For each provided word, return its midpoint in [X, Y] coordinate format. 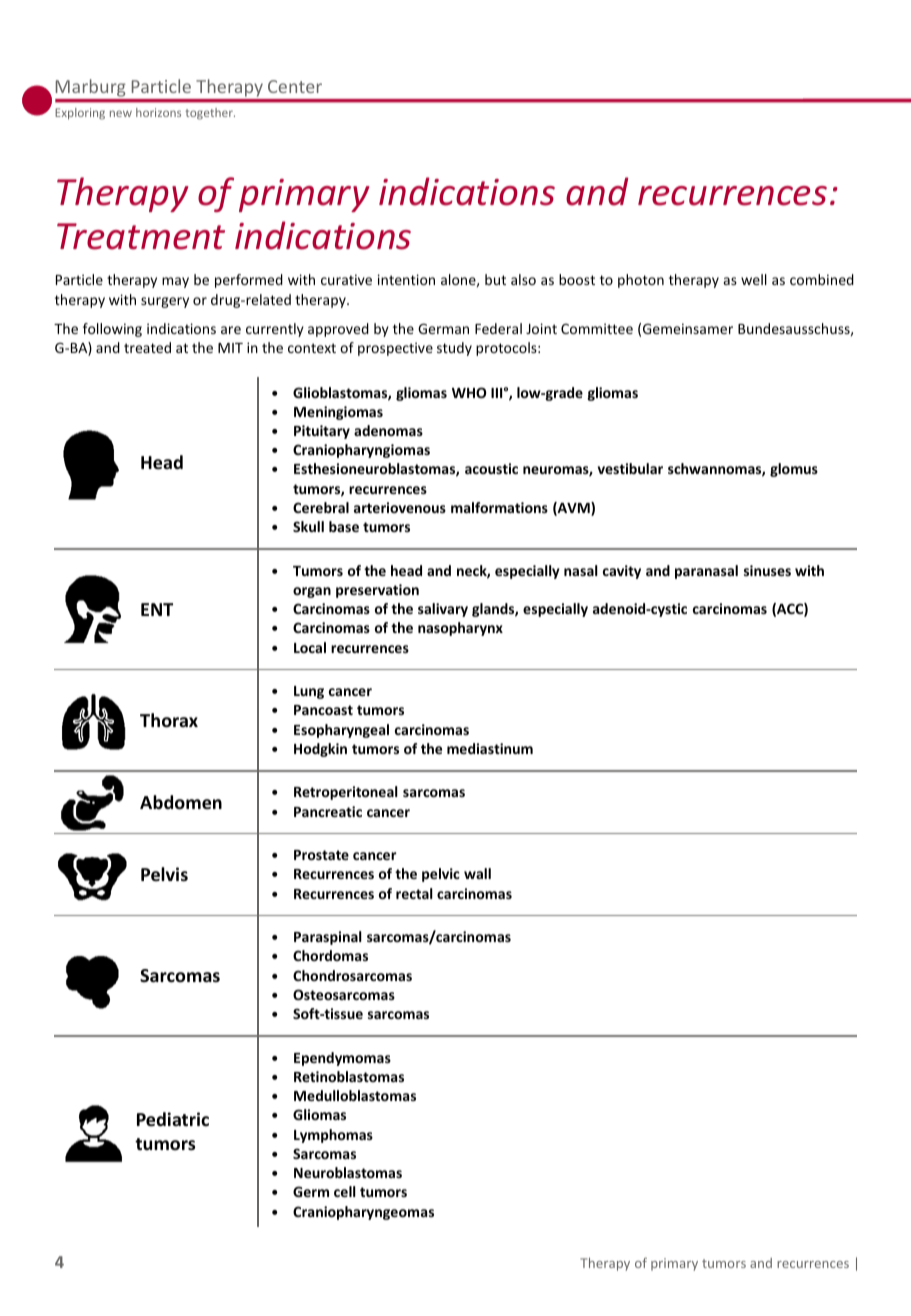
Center [295, 86]
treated [147, 347]
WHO [469, 392]
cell [345, 1191]
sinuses [767, 570]
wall [477, 873]
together [210, 114]
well [754, 279]
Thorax [169, 720]
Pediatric [173, 1119]
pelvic [441, 875]
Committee [597, 328]
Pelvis [164, 874]
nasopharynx [460, 629]
